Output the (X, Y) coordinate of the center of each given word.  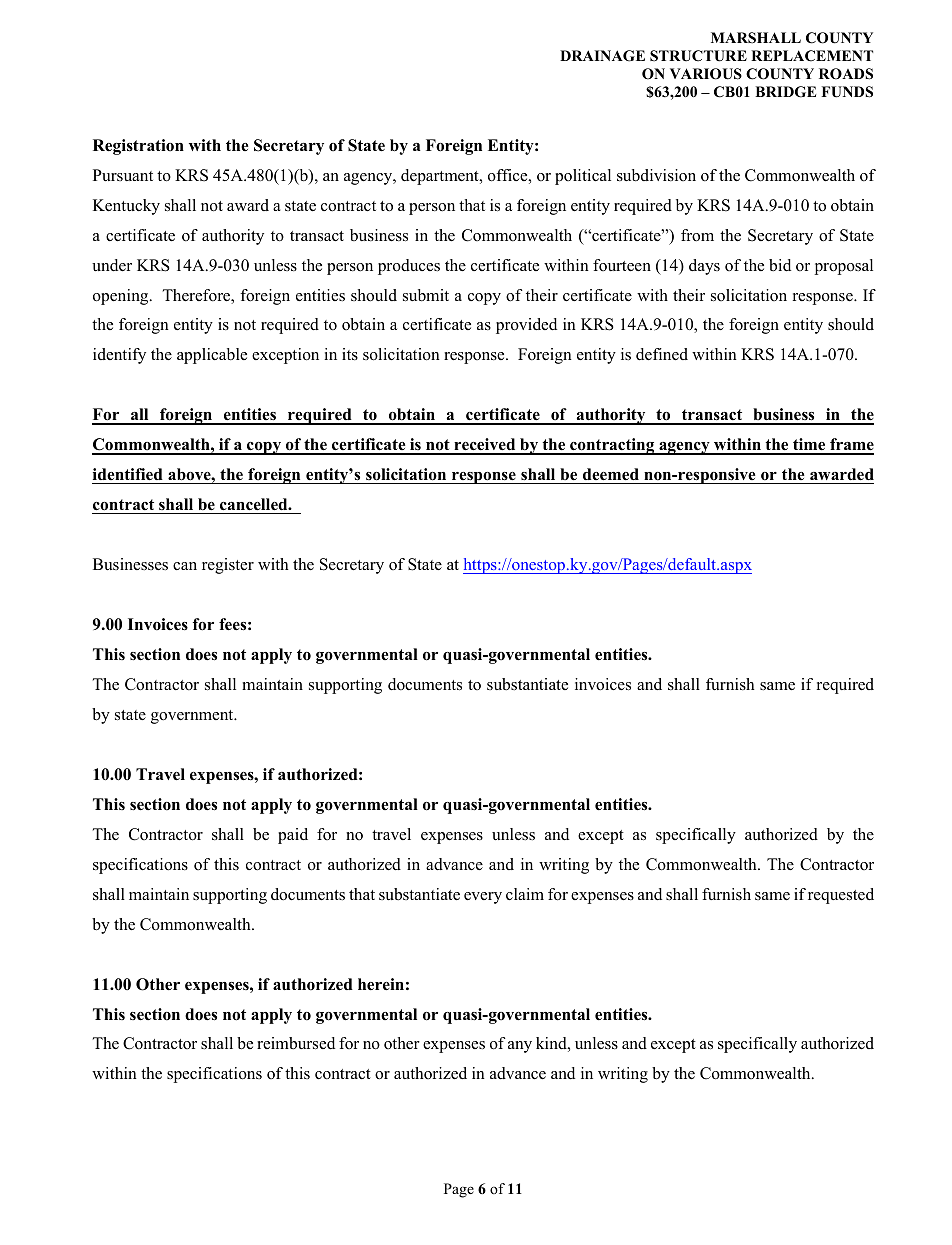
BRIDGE (785, 92)
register (228, 566)
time (809, 446)
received (485, 446)
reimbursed (296, 1043)
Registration (138, 147)
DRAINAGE (602, 56)
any (520, 1047)
